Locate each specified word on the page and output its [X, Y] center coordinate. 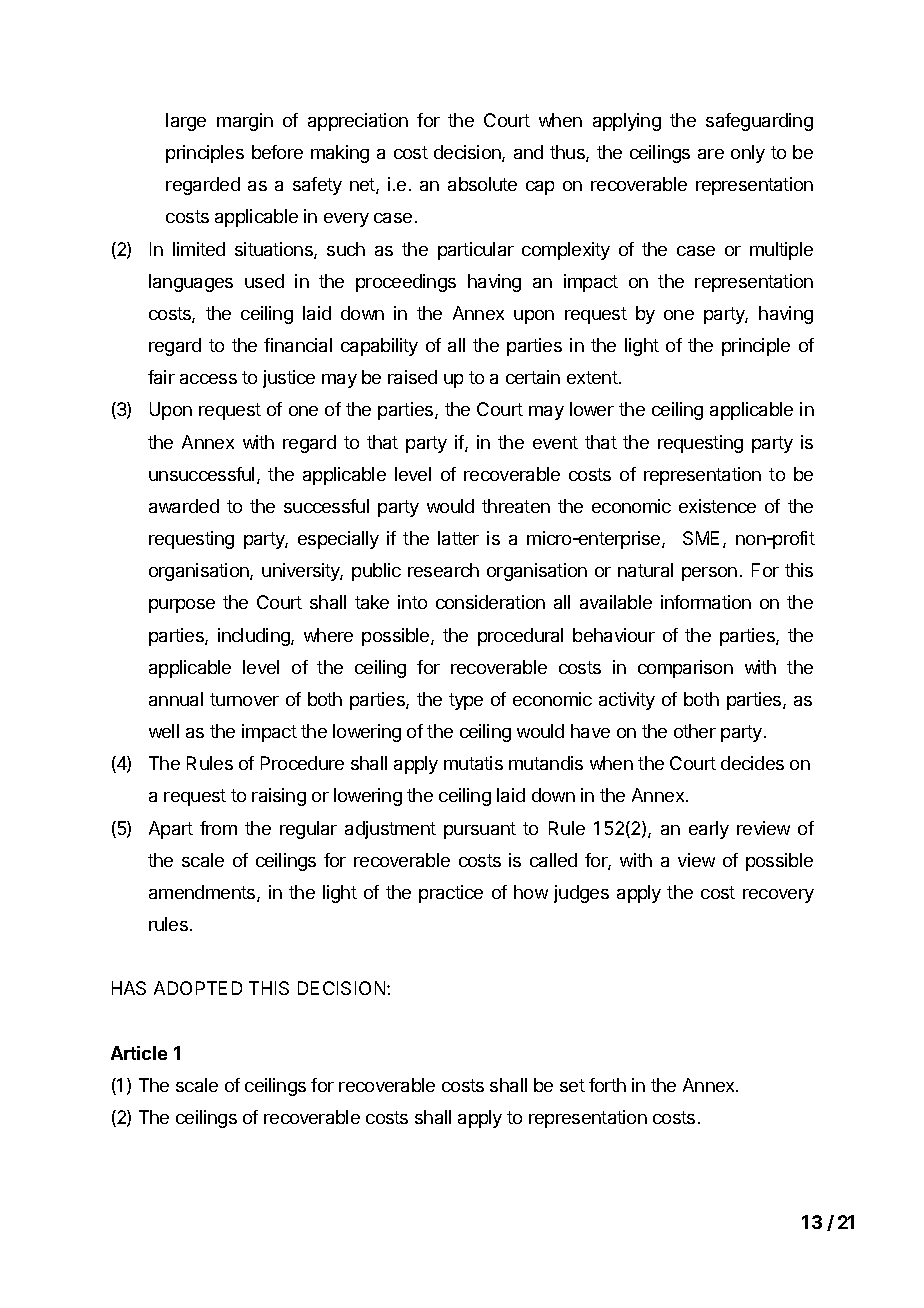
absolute [482, 184]
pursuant [480, 830]
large [186, 122]
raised [412, 377]
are [711, 154]
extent [592, 377]
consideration [490, 602]
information [706, 602]
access [208, 379]
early [709, 830]
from [218, 828]
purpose [182, 606]
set [572, 1085]
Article [139, 1053]
